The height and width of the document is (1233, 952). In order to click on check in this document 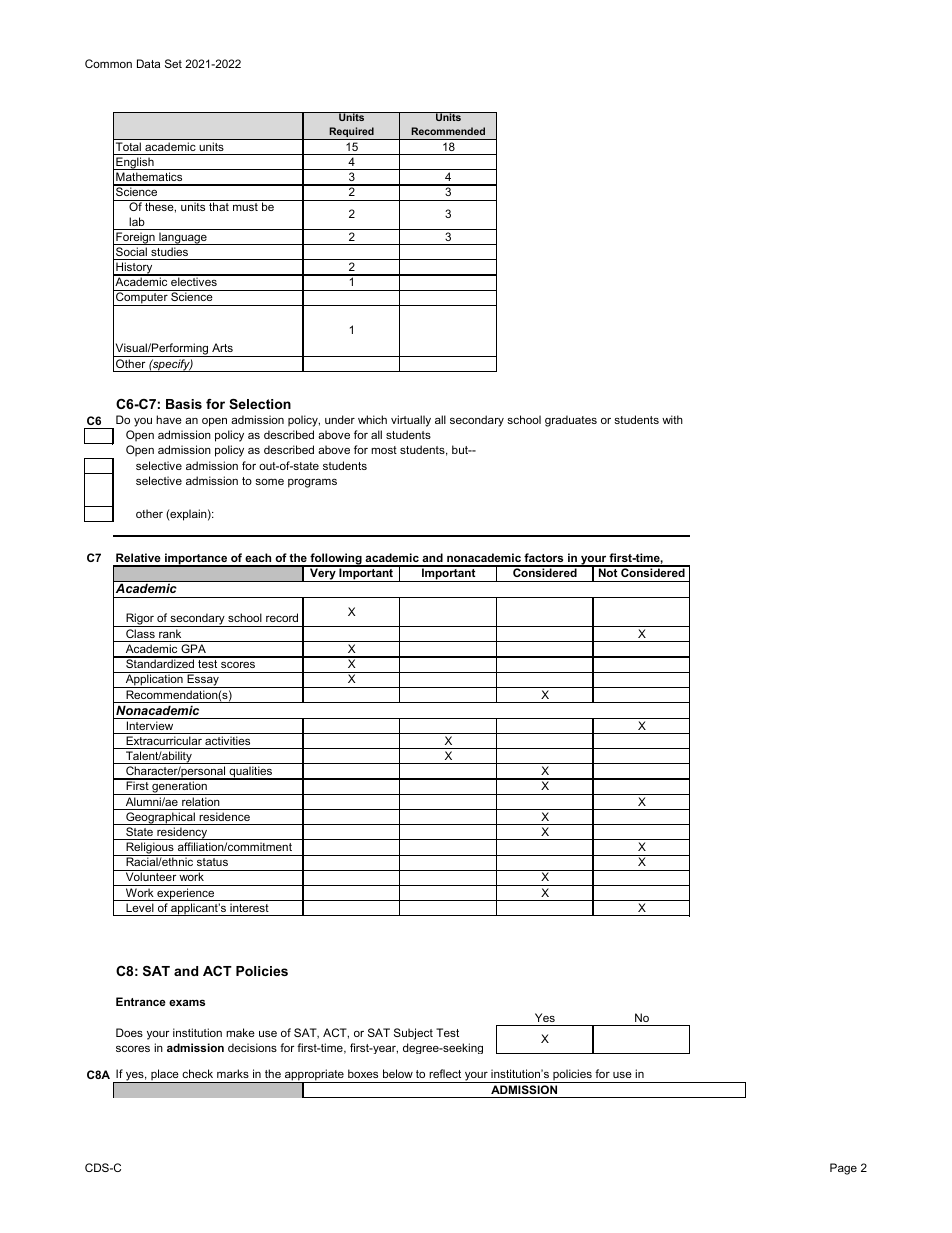, I will do `click(197, 1073)`.
